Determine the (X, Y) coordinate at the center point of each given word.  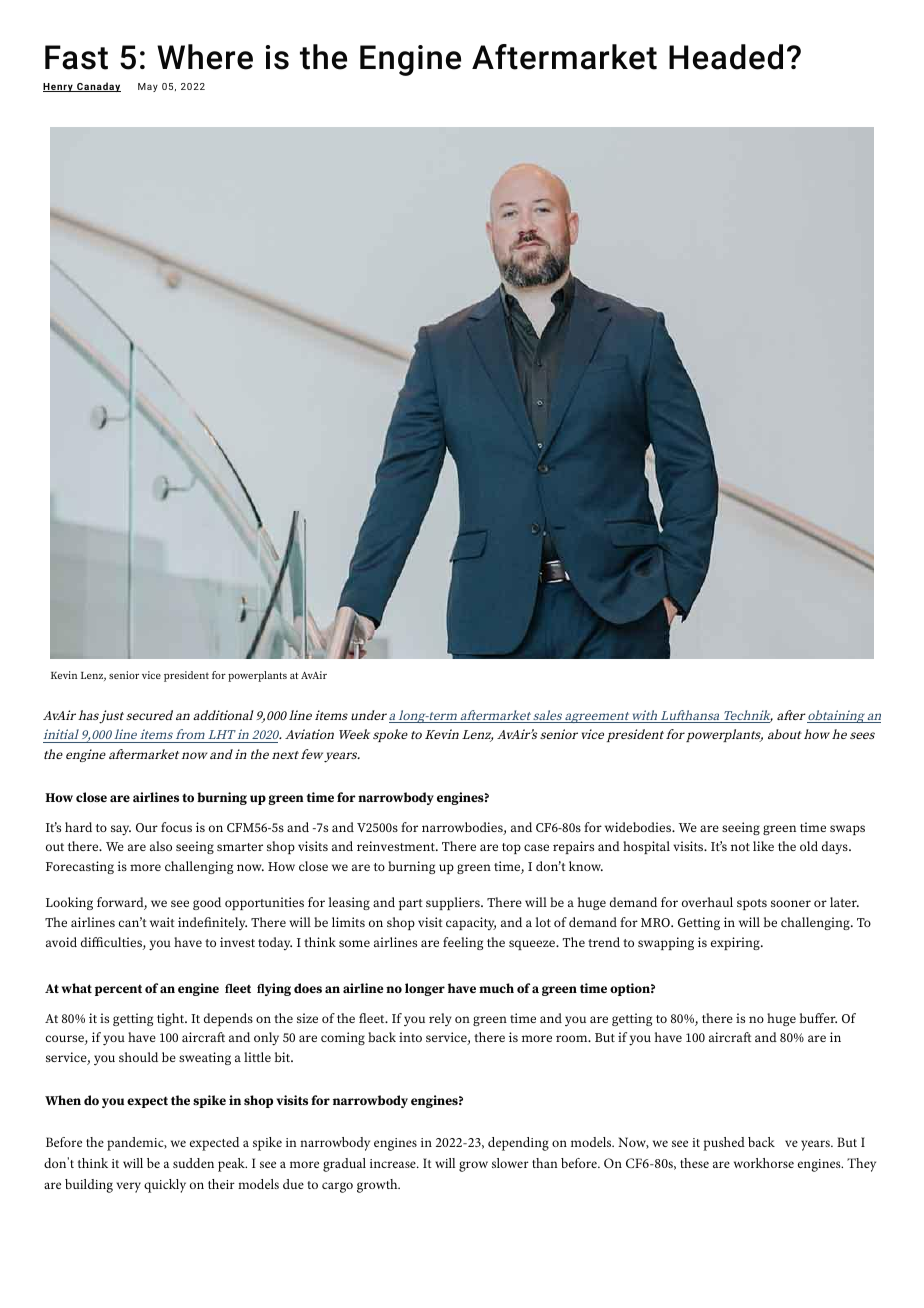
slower (510, 1163)
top (511, 848)
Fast (76, 57)
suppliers (454, 903)
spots (752, 904)
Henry (59, 87)
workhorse (764, 1163)
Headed (726, 57)
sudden (193, 1163)
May (148, 87)
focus (176, 827)
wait (162, 922)
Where (205, 57)
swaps (847, 830)
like (763, 846)
